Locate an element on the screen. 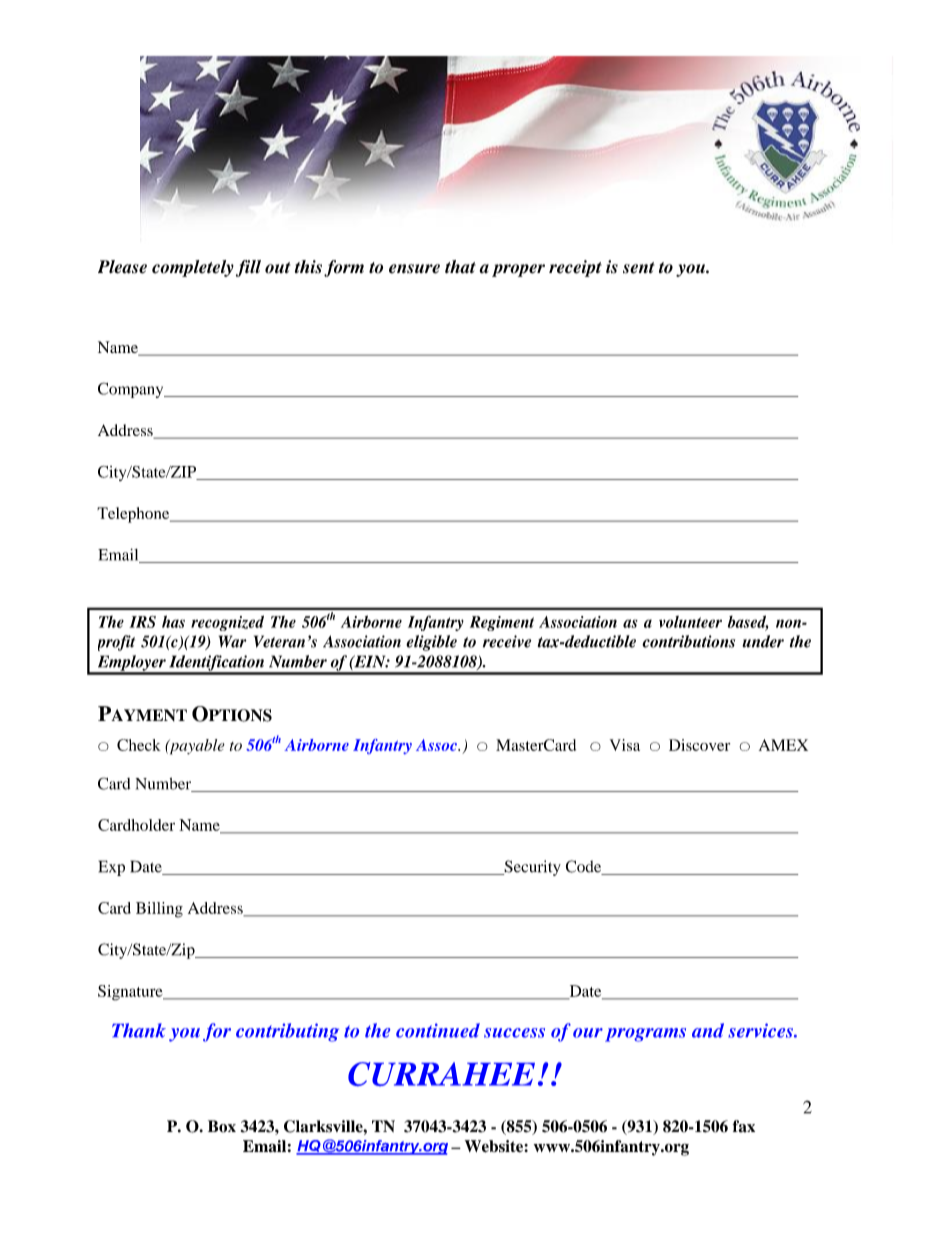 The width and height of the screenshot is (952, 1233). completely is located at coordinates (193, 268).
